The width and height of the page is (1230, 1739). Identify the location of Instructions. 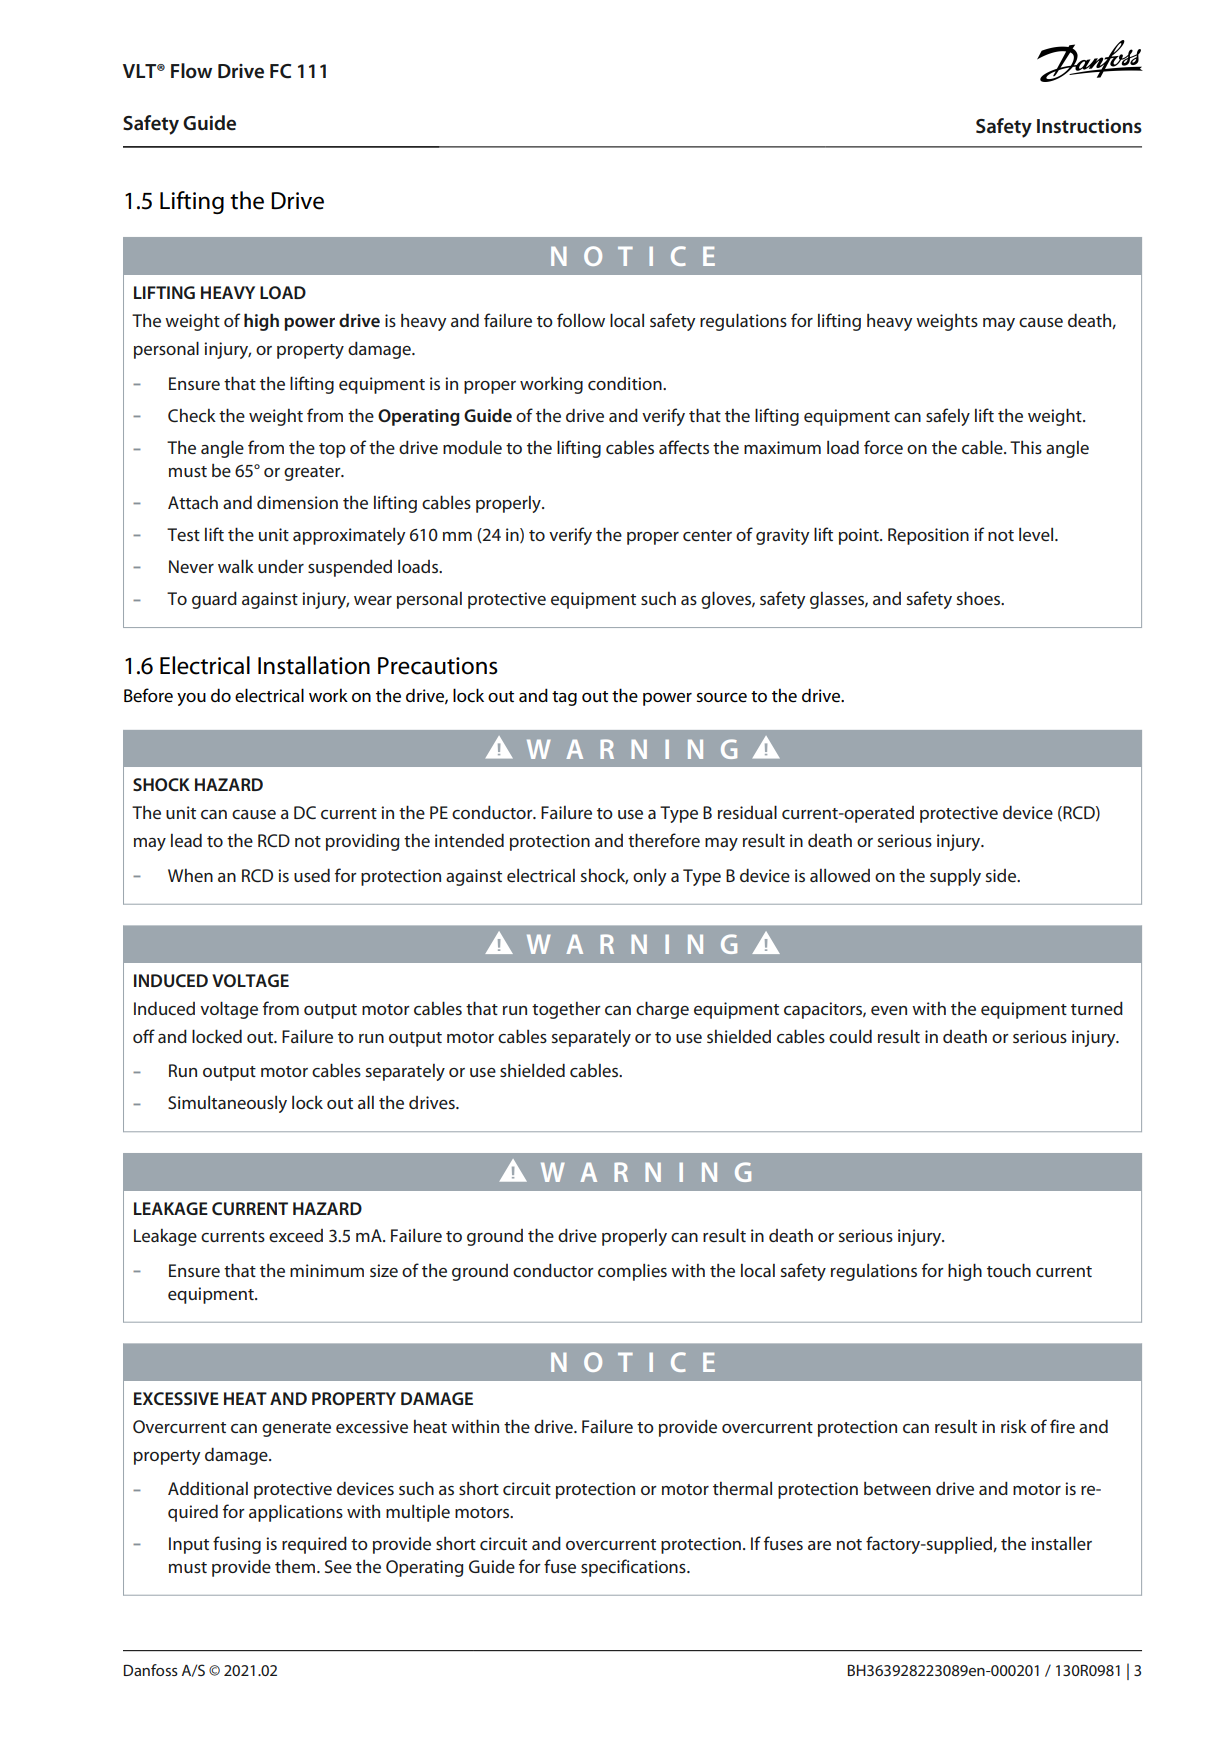
(1089, 126).
